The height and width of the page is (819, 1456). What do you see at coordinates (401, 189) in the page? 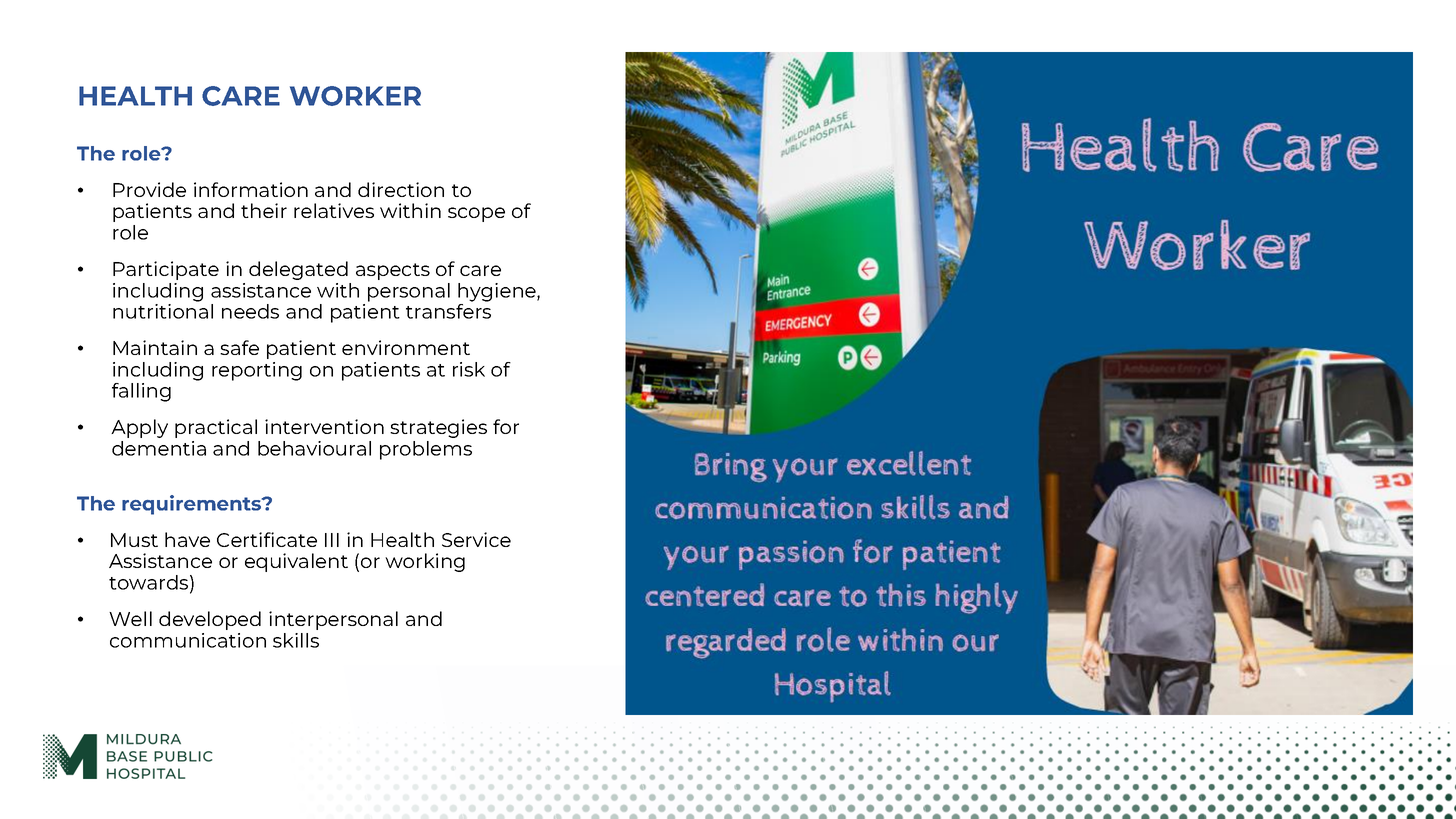
I see `direction` at bounding box center [401, 189].
